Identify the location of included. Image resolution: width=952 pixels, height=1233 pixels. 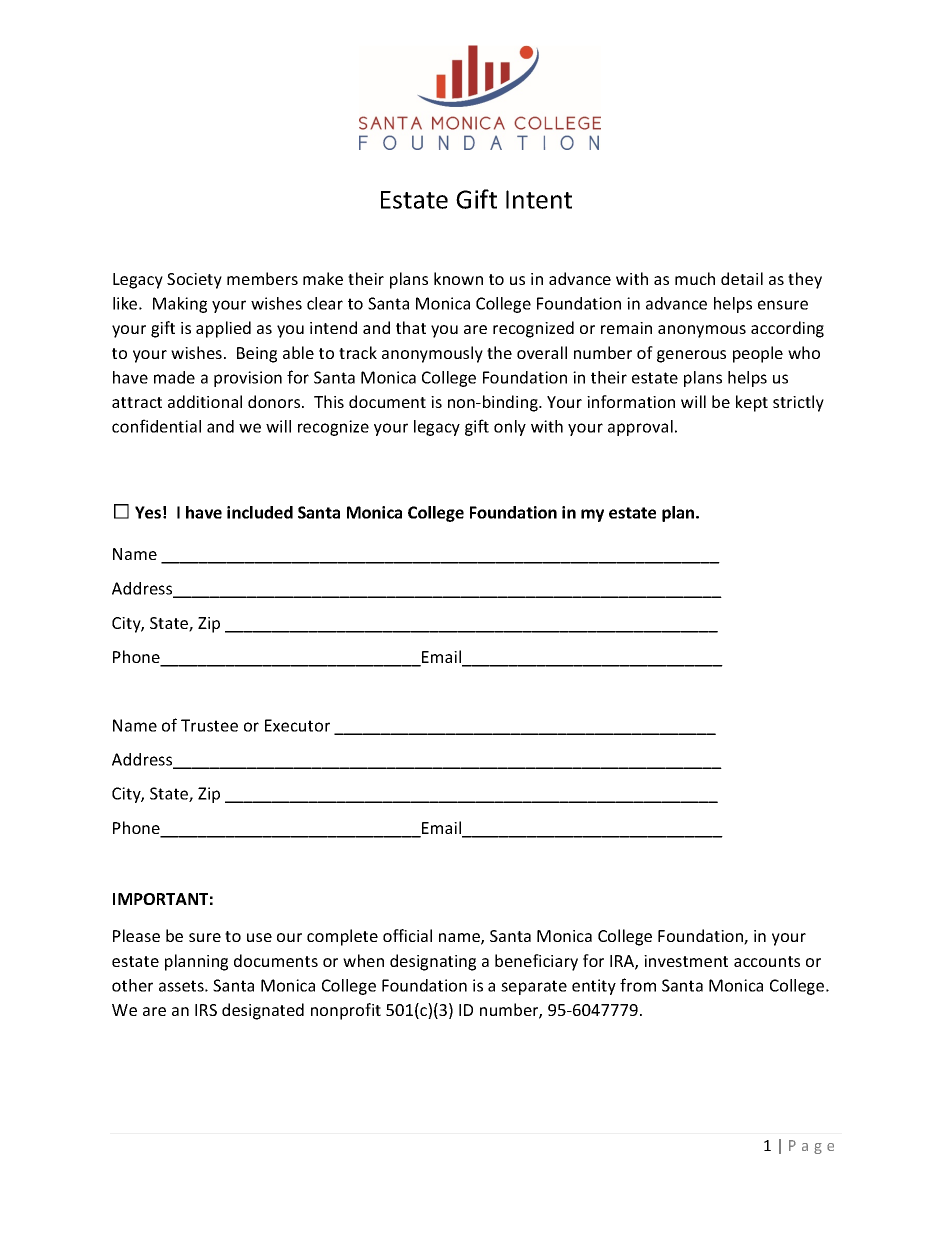
(260, 512).
